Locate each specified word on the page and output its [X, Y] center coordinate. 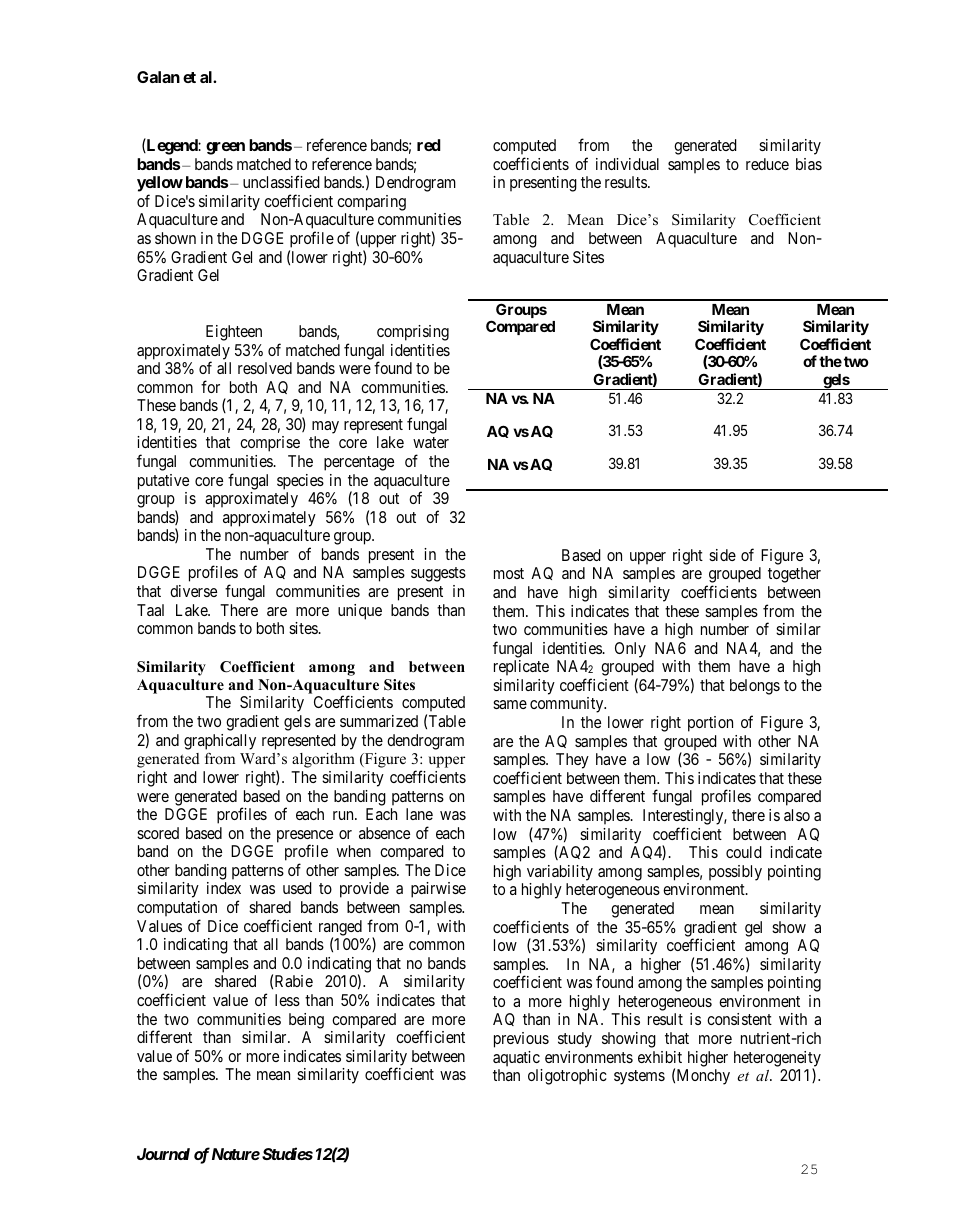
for [210, 386]
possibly [735, 873]
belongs [755, 687]
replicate [521, 668]
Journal [163, 1154]
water [431, 442]
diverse [193, 591]
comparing [371, 203]
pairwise [438, 890]
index [224, 888]
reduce [767, 164]
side [722, 555]
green [225, 148]
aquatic [516, 1059]
